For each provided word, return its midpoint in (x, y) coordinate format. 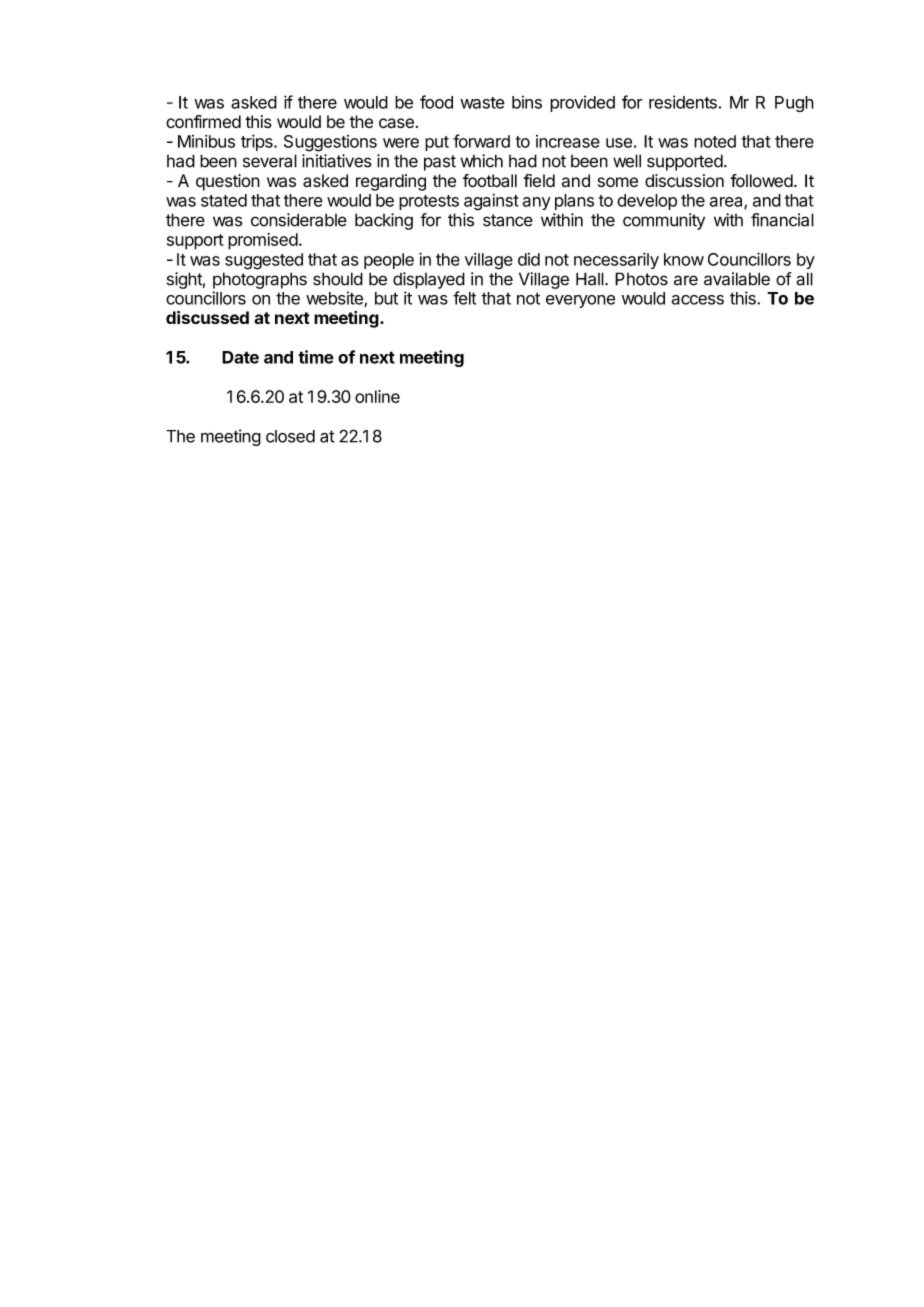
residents (683, 102)
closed (290, 436)
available (737, 279)
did (529, 259)
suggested (264, 261)
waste (482, 103)
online (377, 396)
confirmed (203, 122)
